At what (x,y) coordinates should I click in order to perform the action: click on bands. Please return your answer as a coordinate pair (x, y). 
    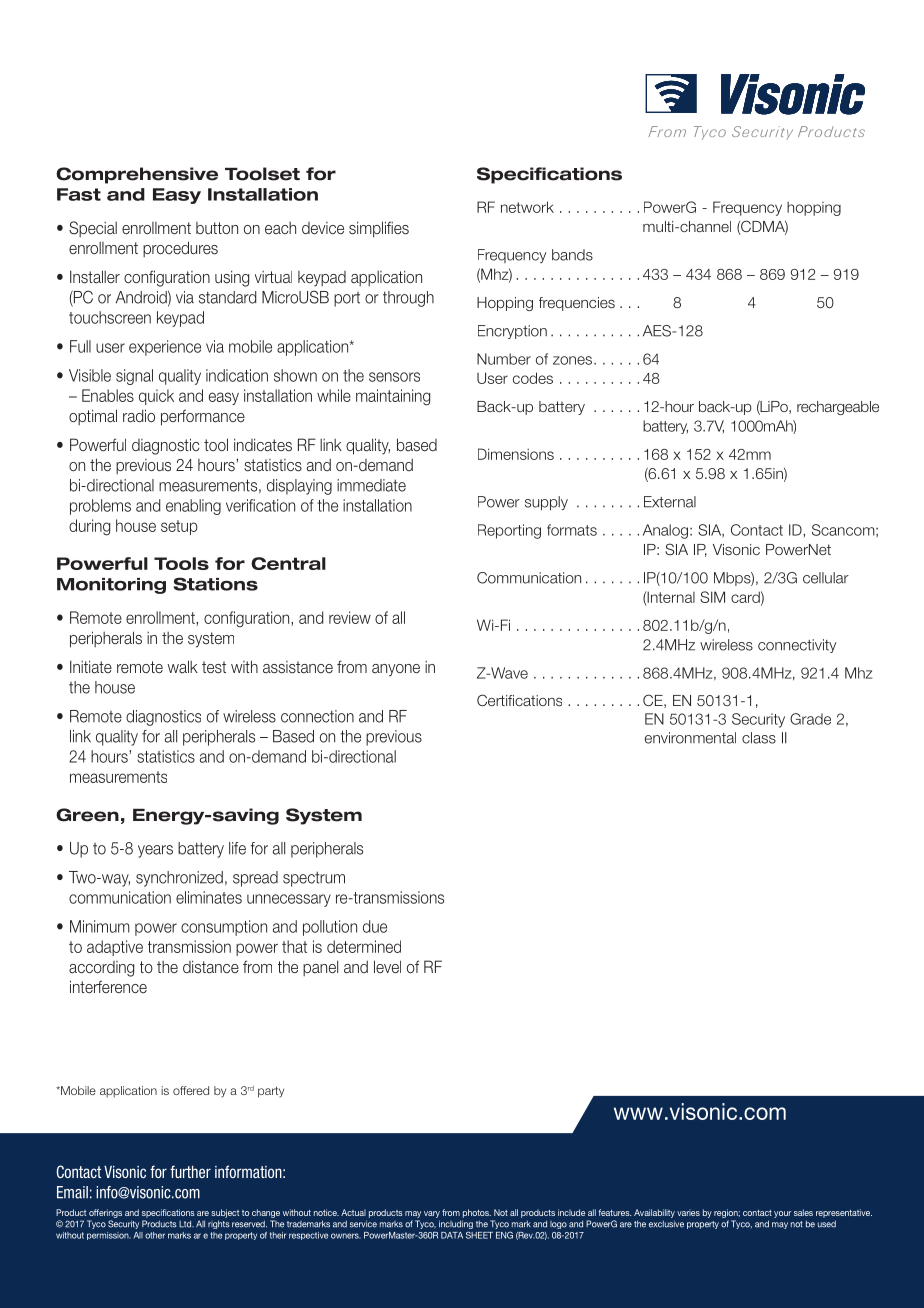
    Looking at the image, I should click on (572, 255).
